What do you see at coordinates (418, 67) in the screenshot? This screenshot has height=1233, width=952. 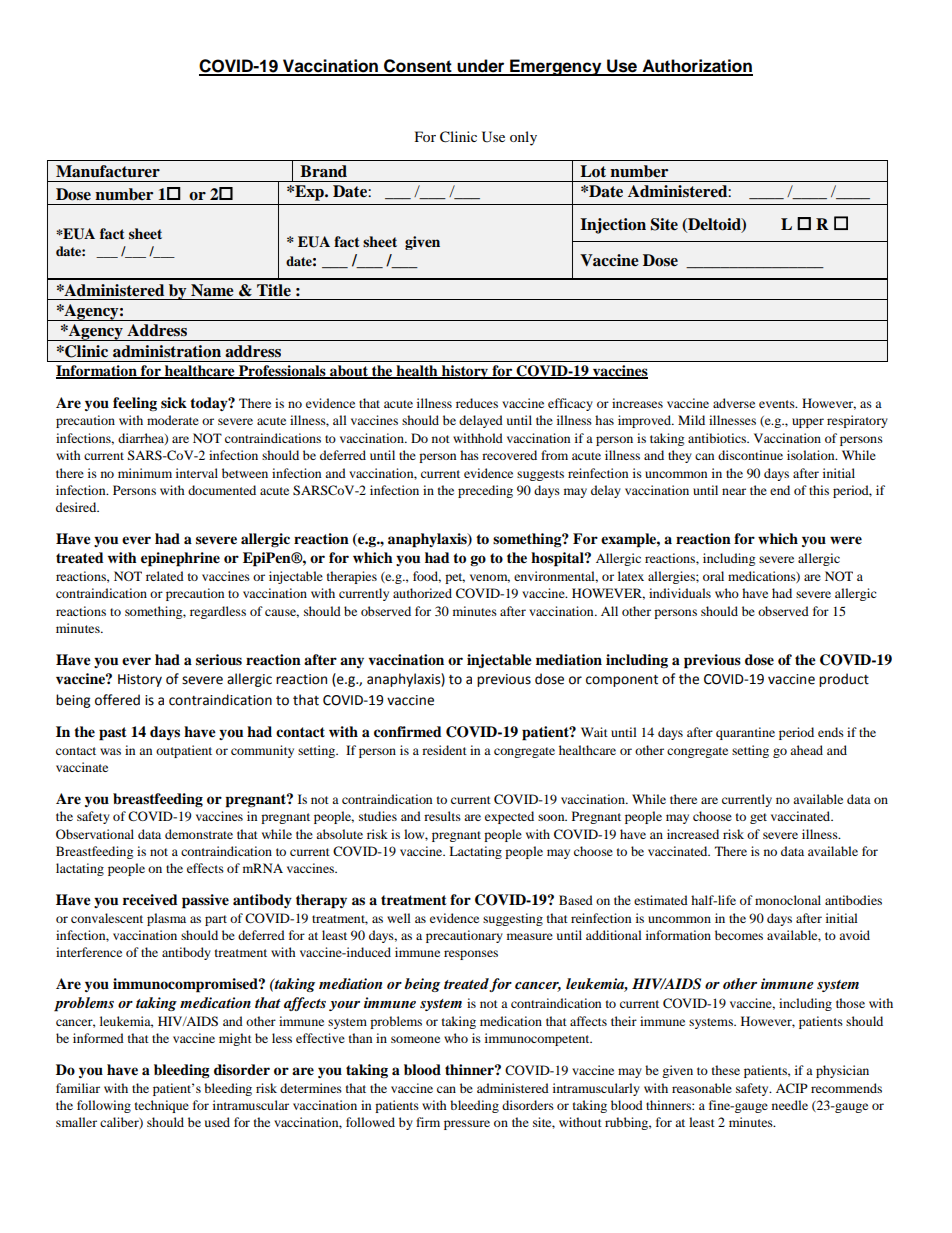 I see `Consent` at bounding box center [418, 67].
